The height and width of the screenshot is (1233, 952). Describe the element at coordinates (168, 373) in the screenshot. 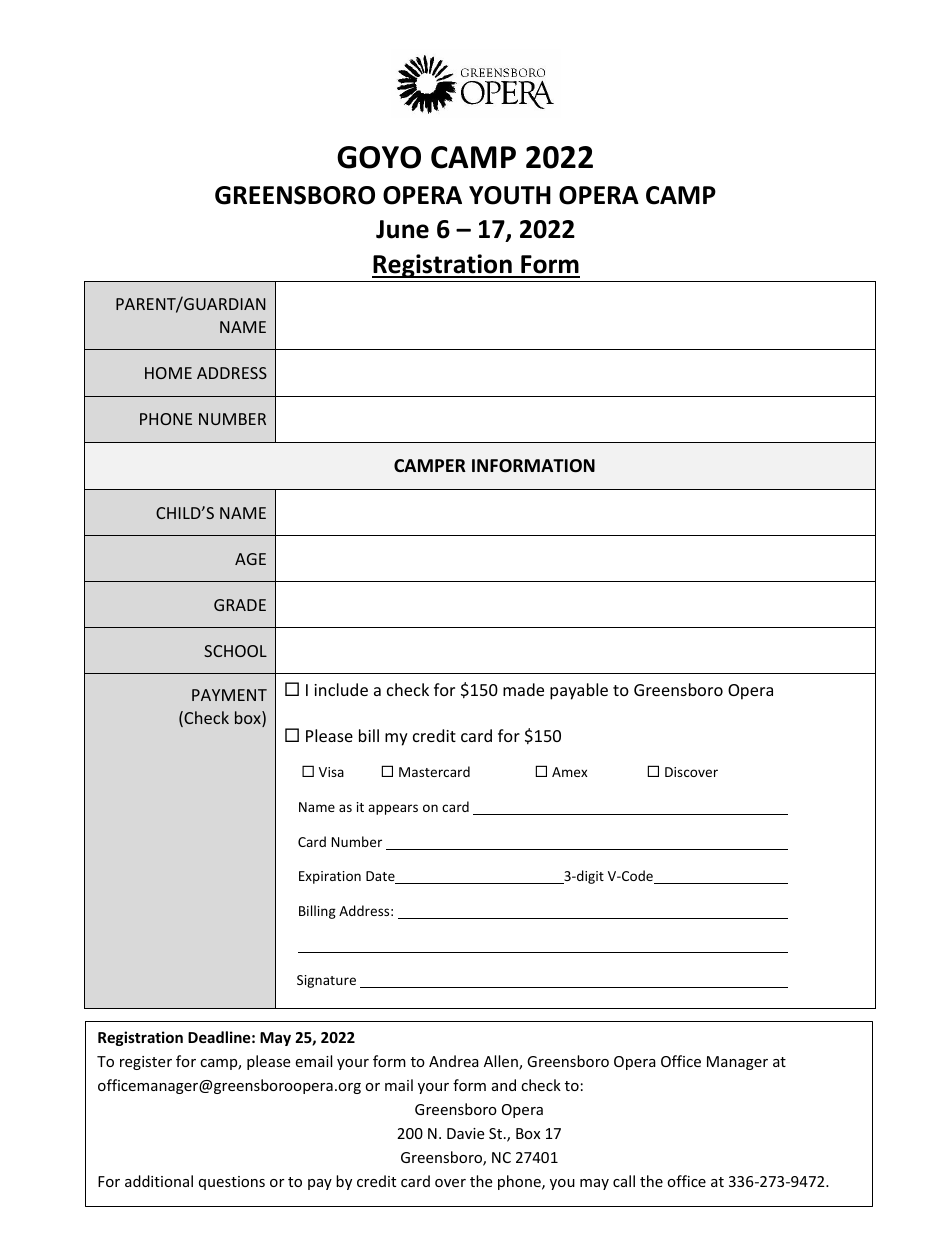

I see `HOME` at that location.
